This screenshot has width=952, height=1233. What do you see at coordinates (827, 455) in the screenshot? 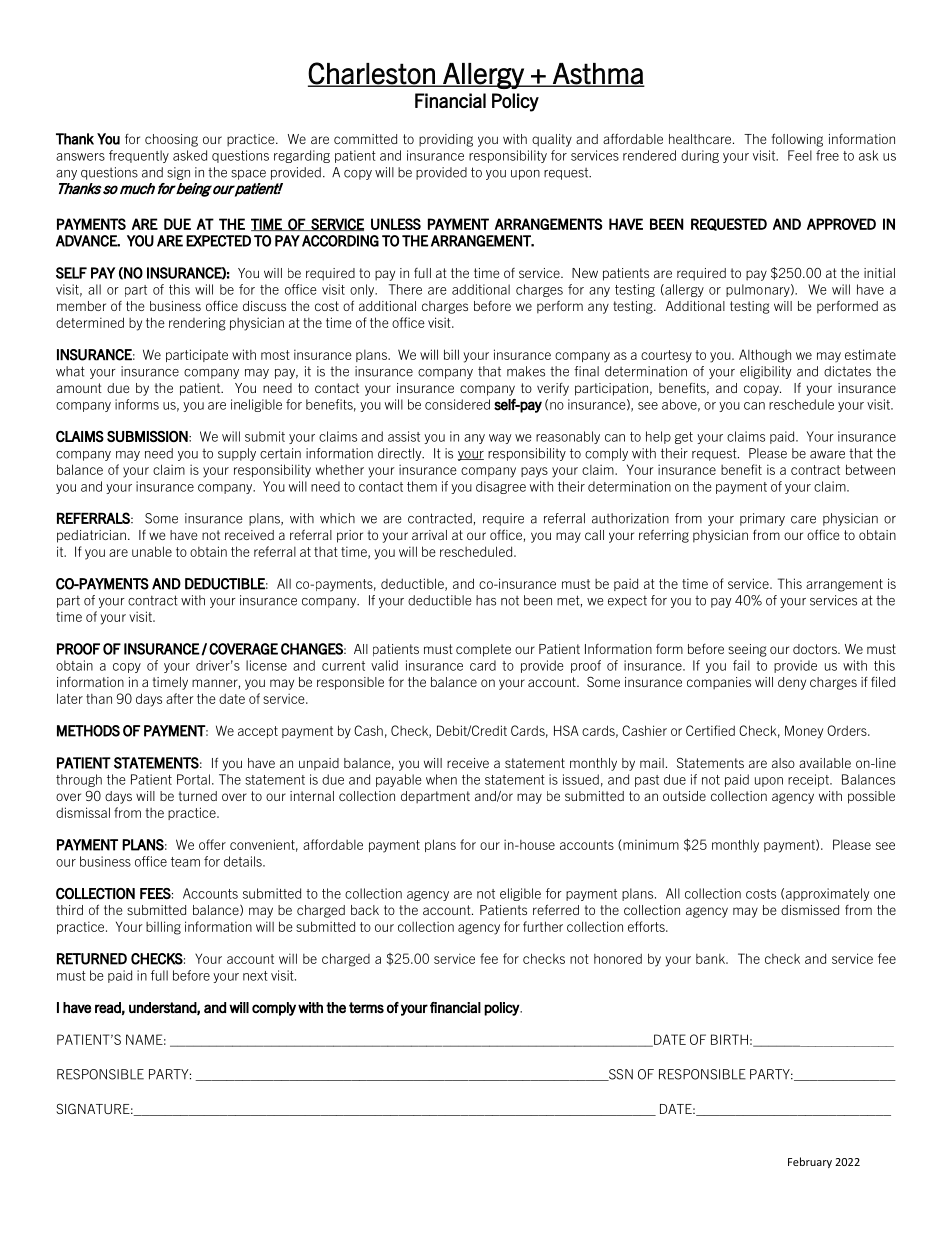
I see `aware` at bounding box center [827, 455].
